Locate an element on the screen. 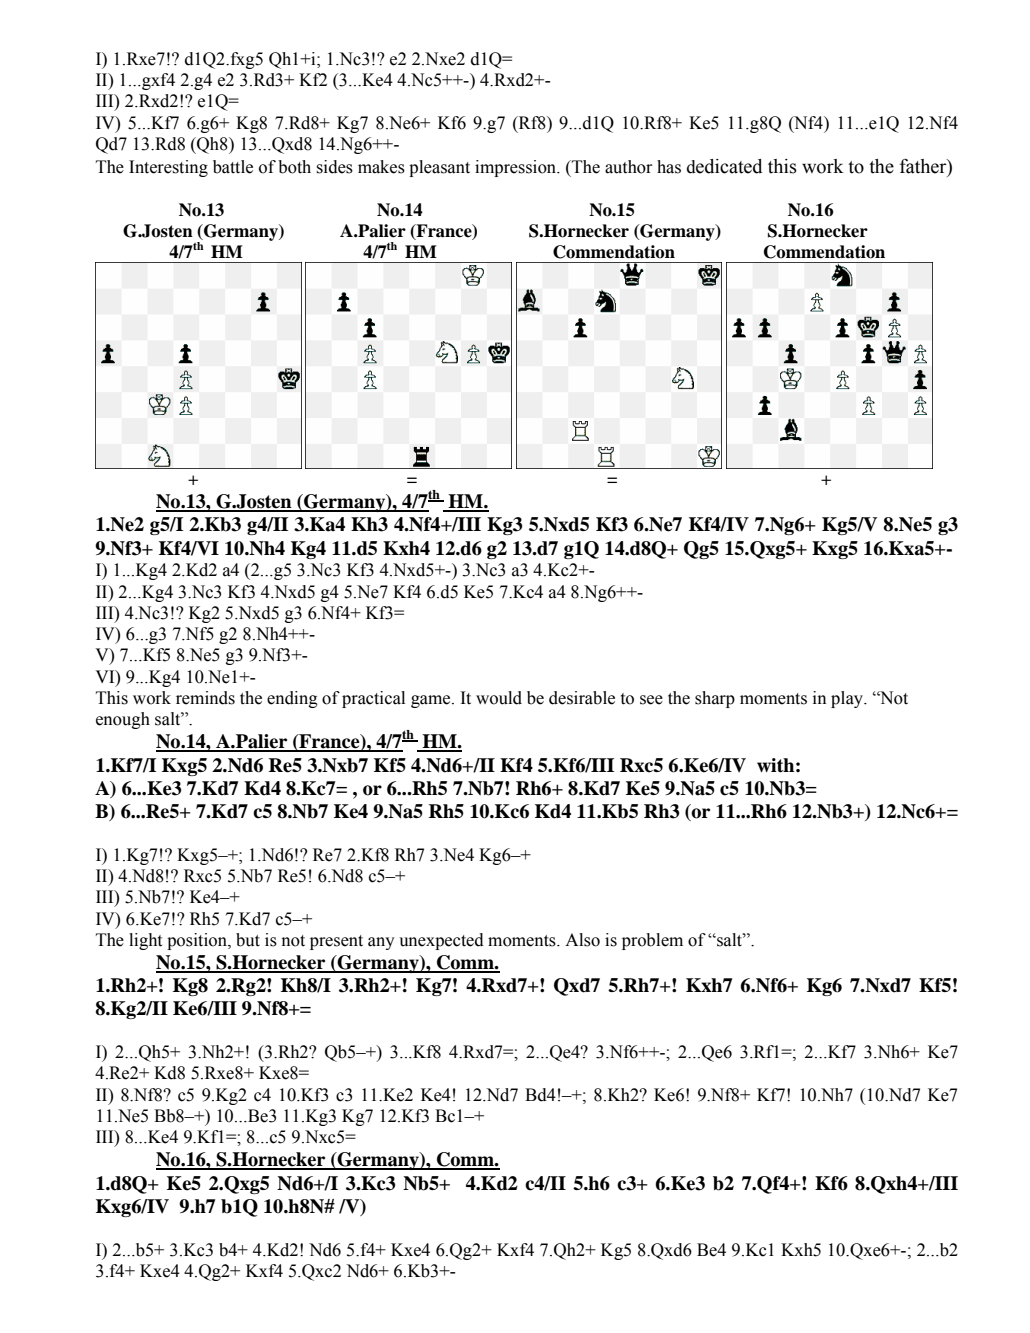 The image size is (1030, 1333). battle is located at coordinates (233, 167).
